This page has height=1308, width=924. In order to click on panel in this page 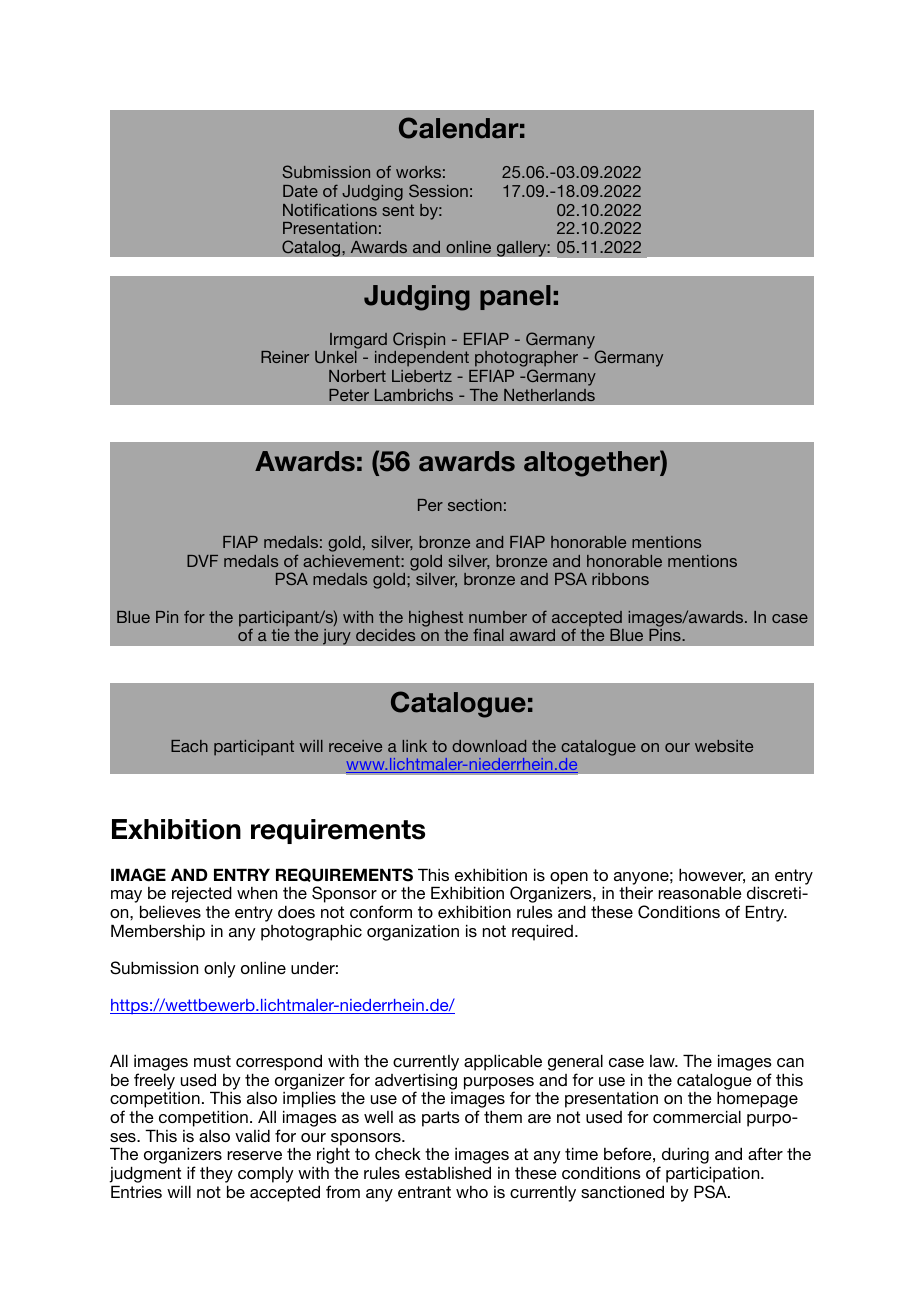, I will do `click(515, 297)`.
